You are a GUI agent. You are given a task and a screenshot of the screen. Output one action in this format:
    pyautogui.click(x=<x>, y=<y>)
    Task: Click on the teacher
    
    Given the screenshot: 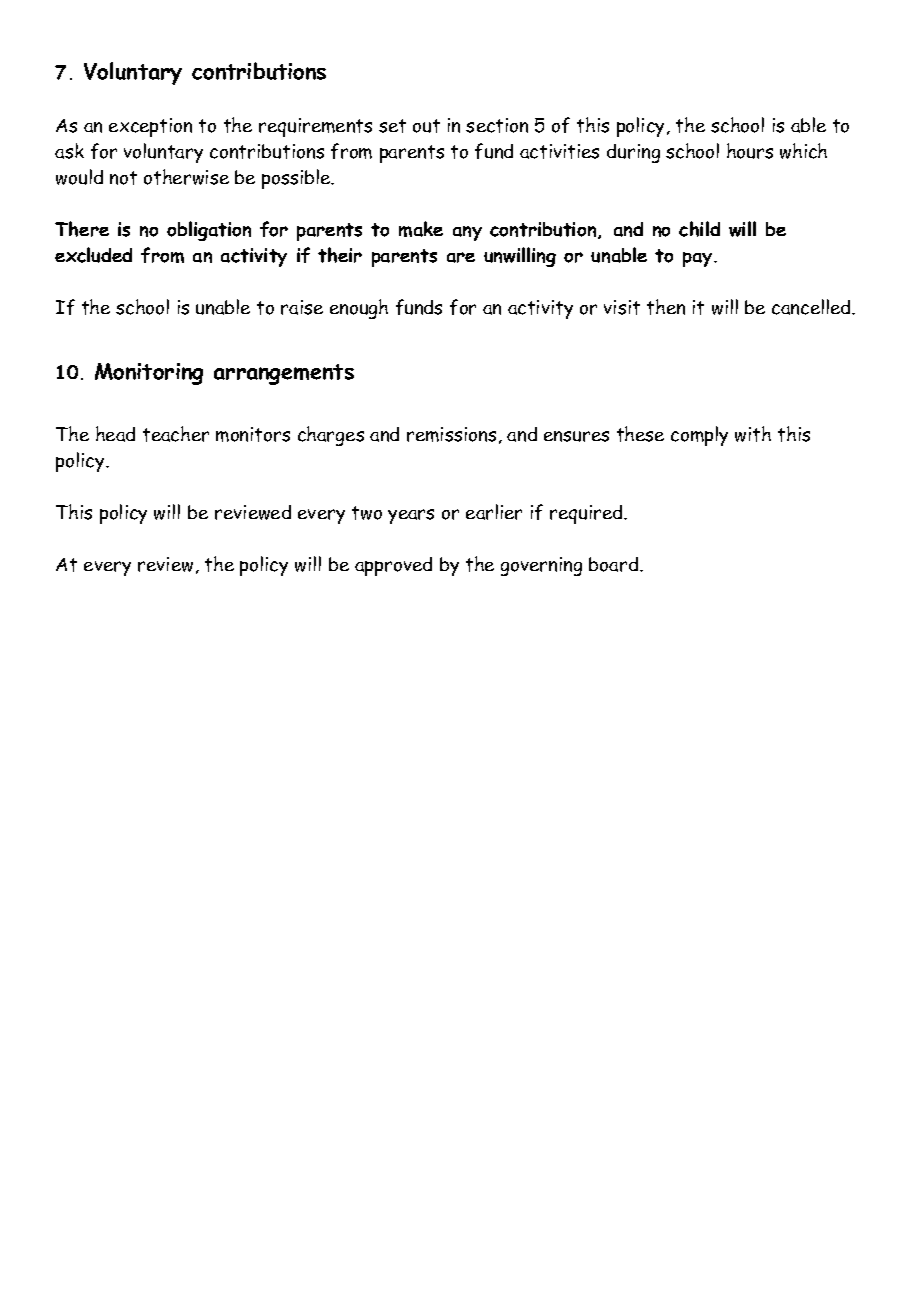 What is the action you would take?
    pyautogui.click(x=176, y=434)
